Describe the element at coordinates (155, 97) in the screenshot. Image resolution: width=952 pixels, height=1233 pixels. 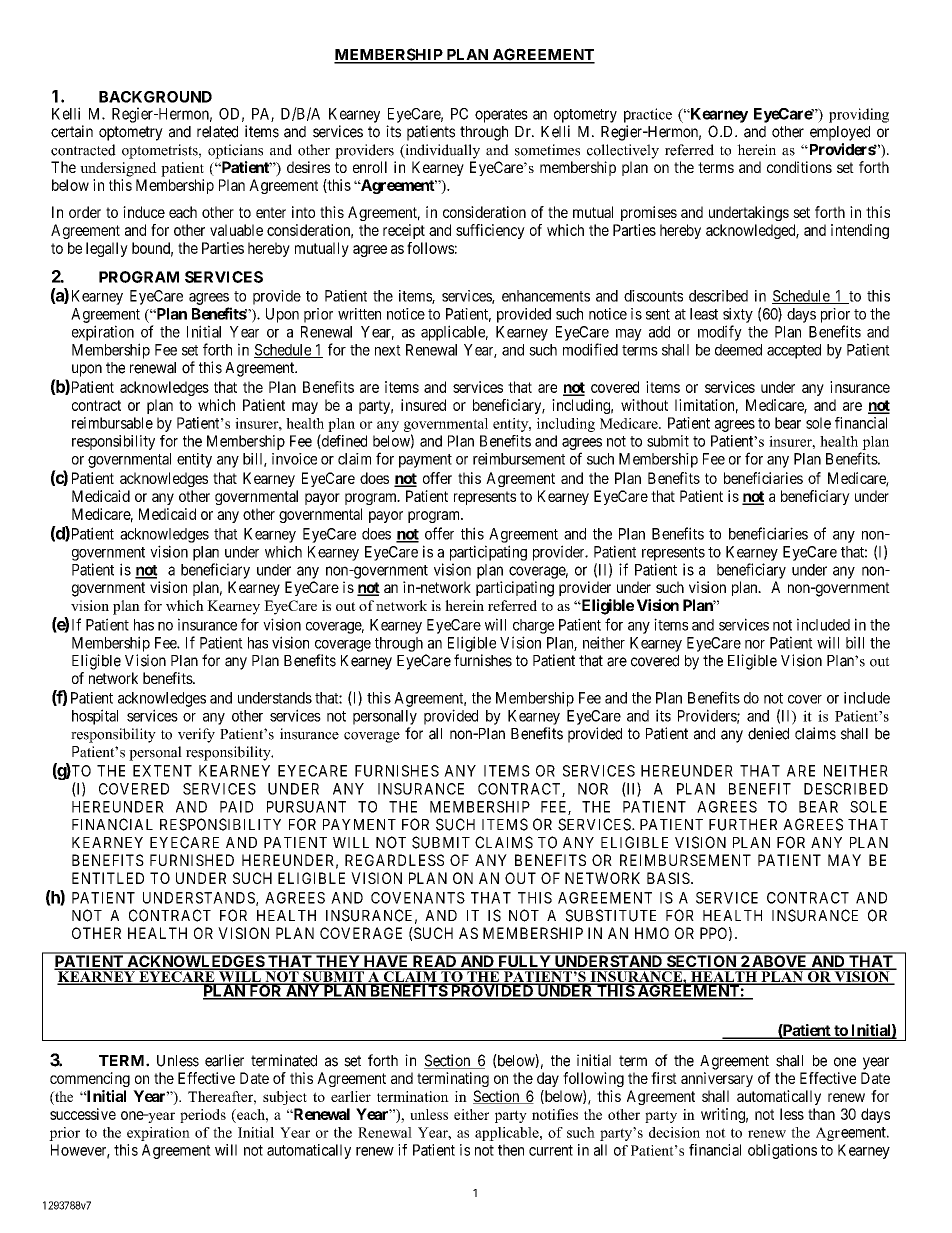
I see `BACKGROUND` at that location.
